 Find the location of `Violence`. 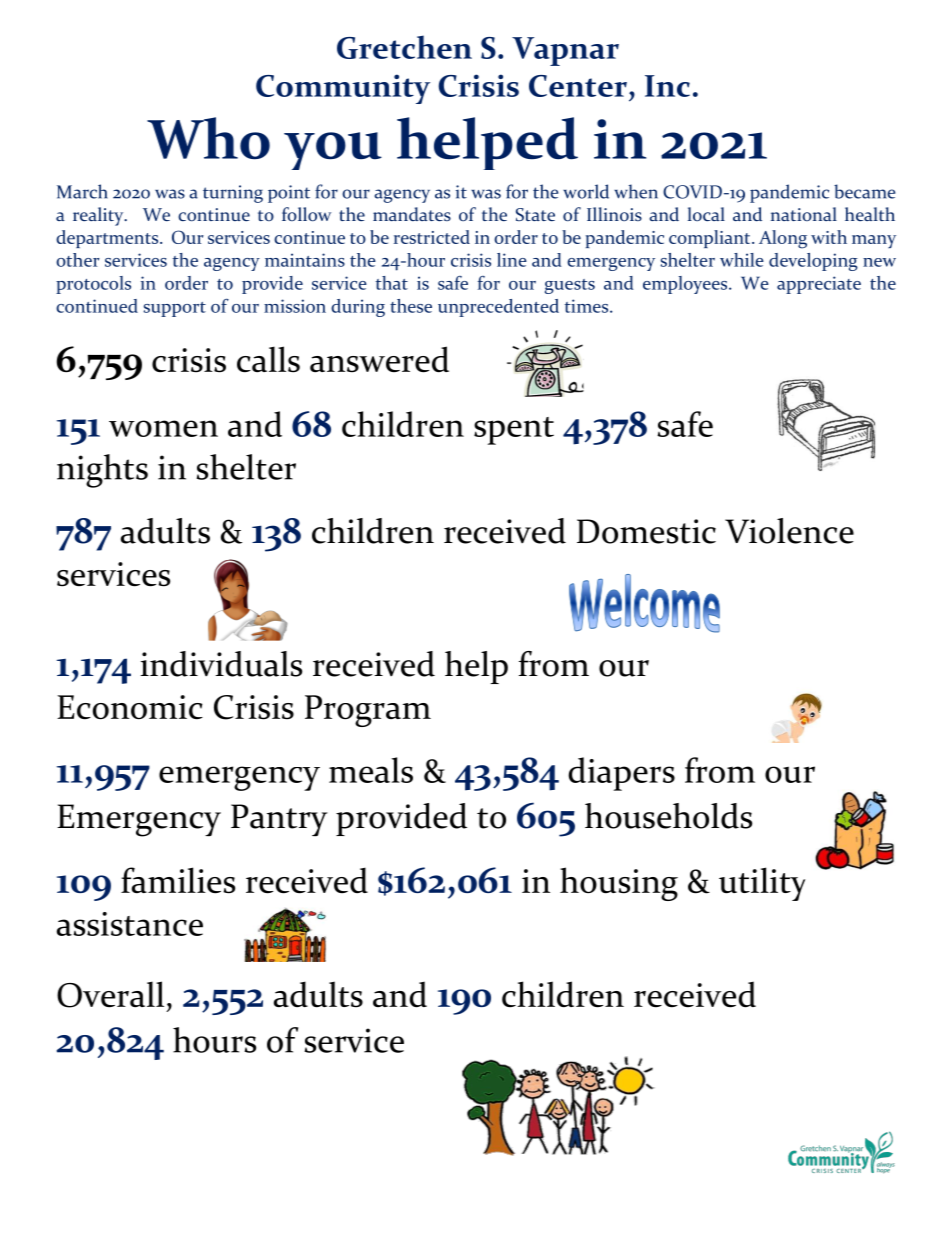

Violence is located at coordinates (789, 531).
